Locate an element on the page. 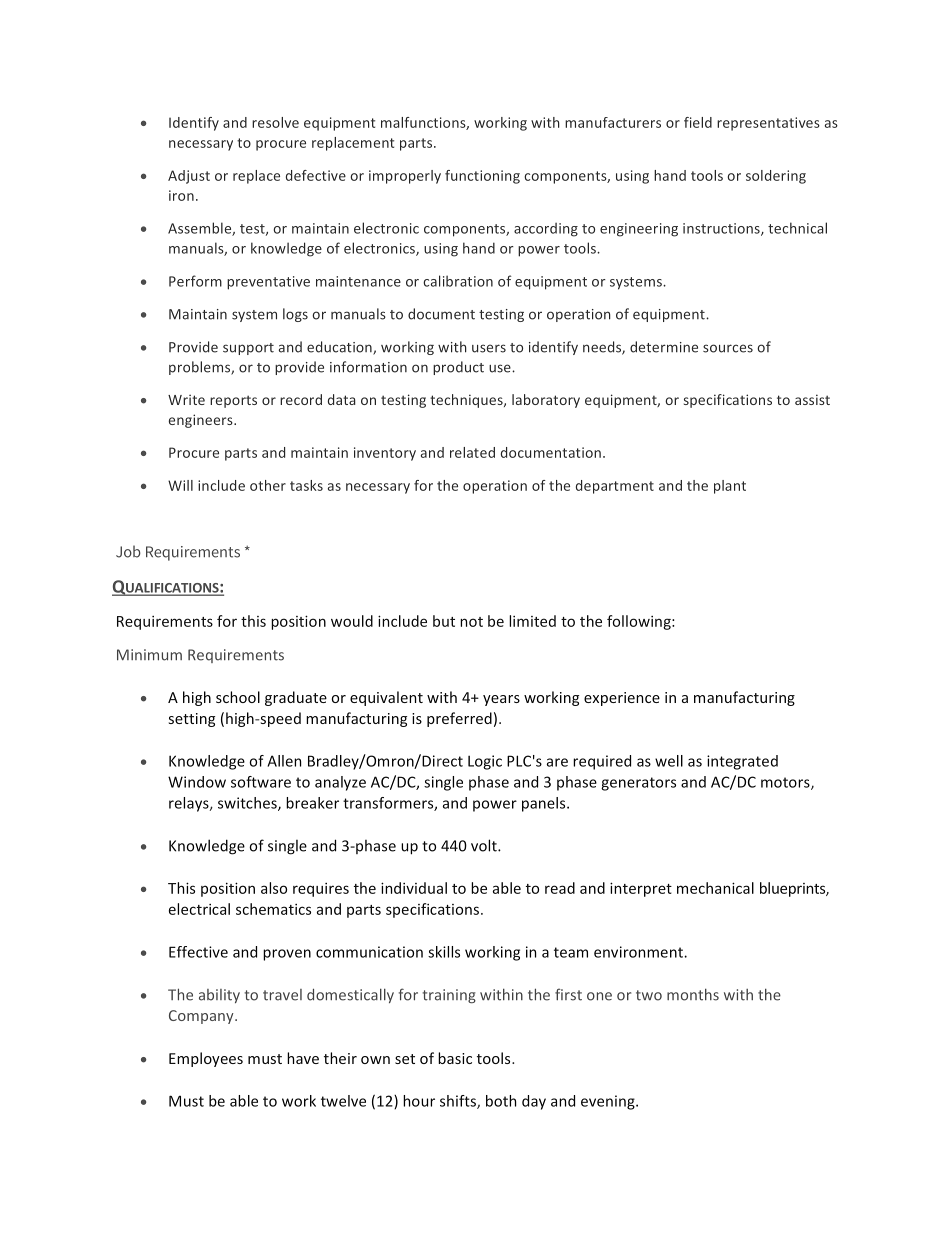  Will is located at coordinates (180, 485).
